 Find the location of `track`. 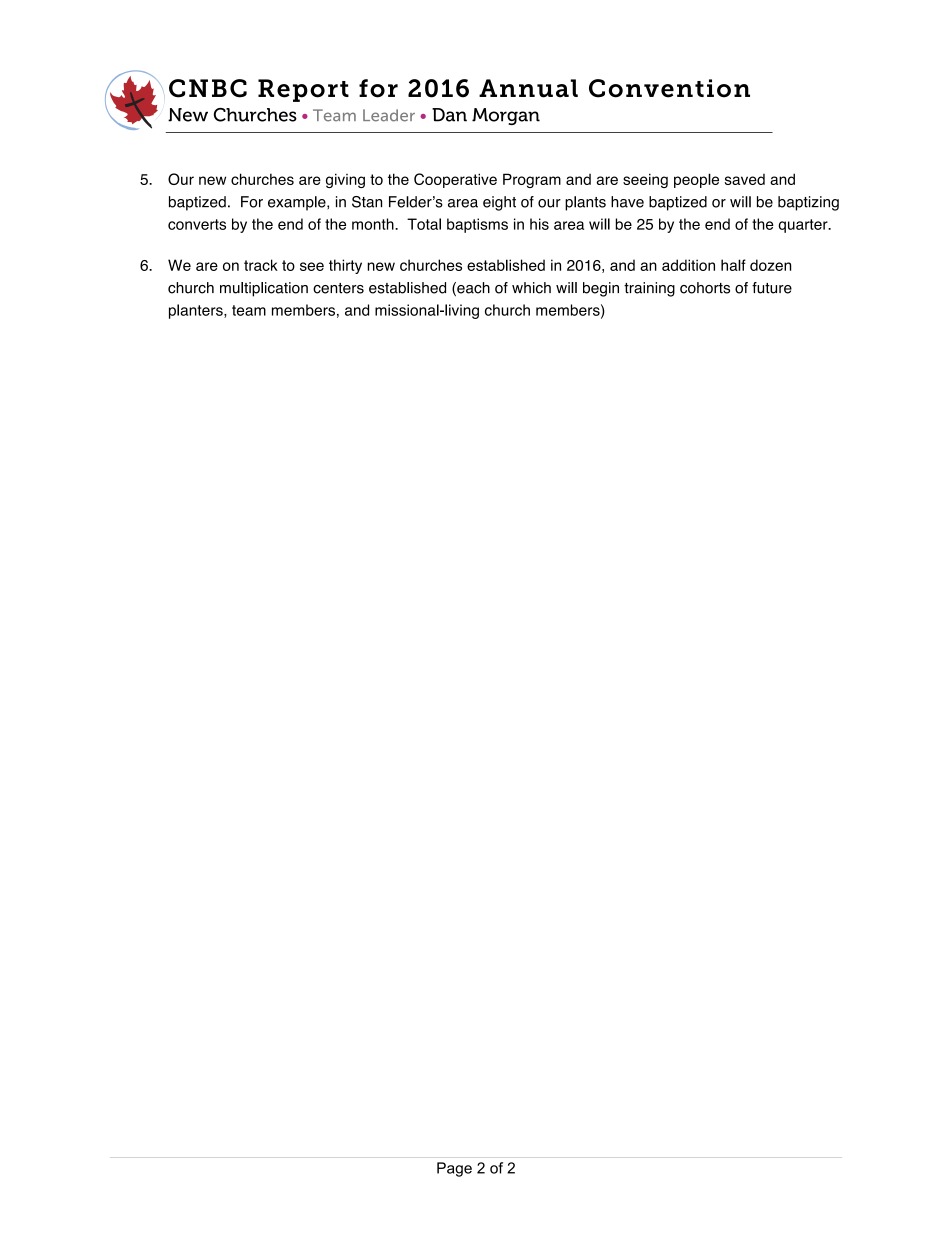

track is located at coordinates (261, 265).
